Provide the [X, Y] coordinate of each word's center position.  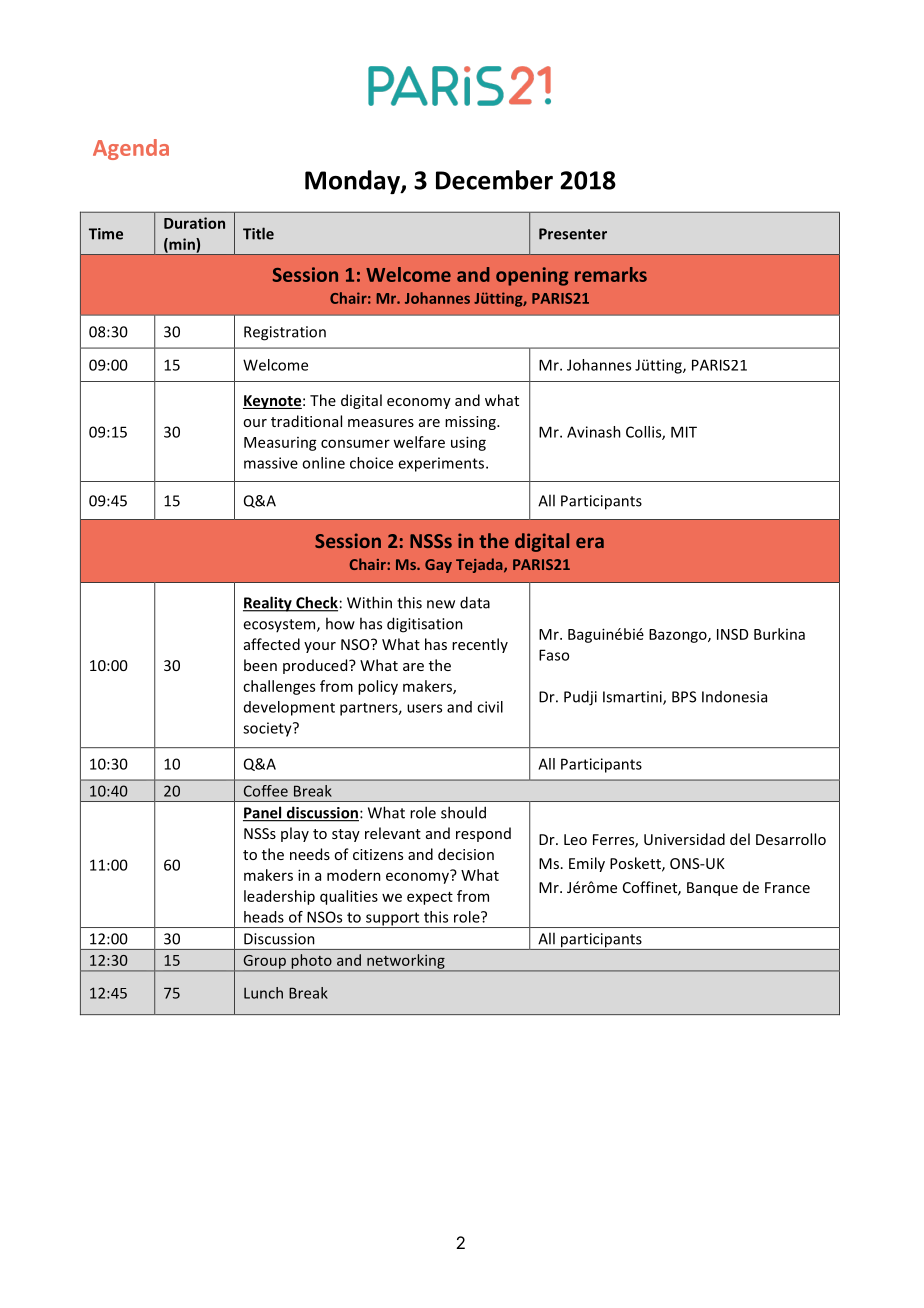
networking [406, 962]
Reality [268, 604]
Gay [438, 566]
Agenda [131, 149]
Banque [712, 889]
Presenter [573, 234]
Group [264, 963]
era [590, 542]
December [494, 180]
